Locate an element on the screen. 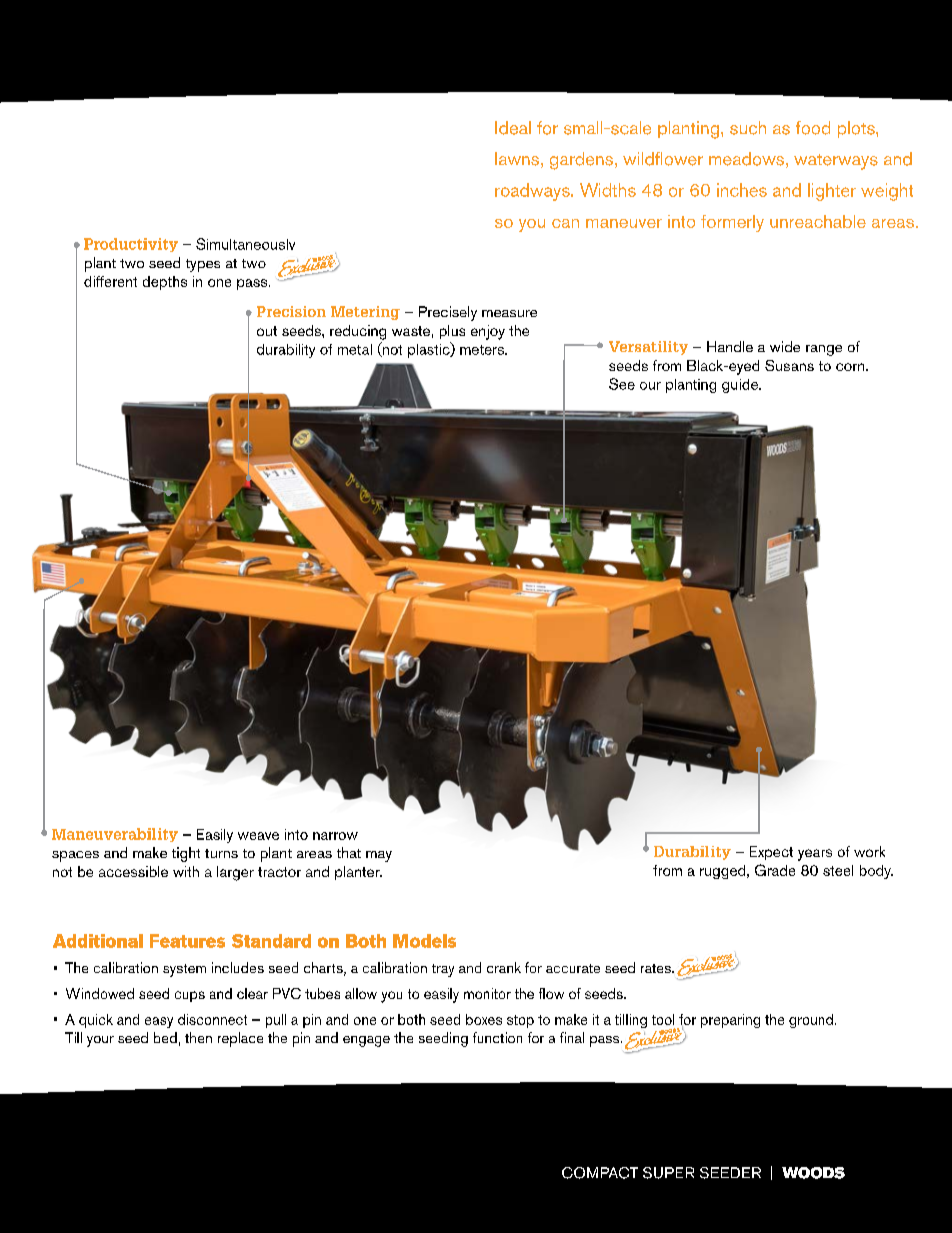  weave is located at coordinates (258, 836).
